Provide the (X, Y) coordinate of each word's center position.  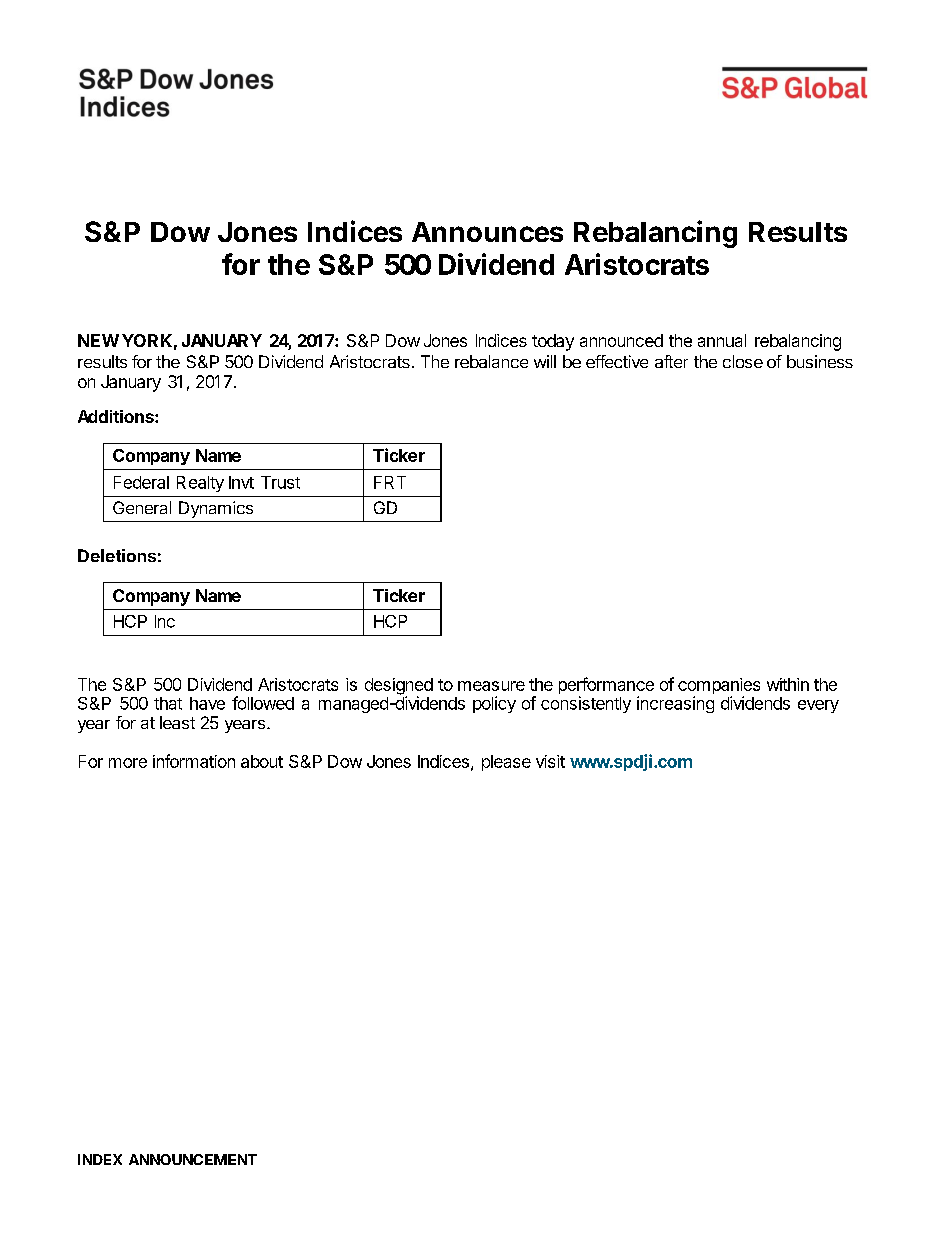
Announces (487, 232)
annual (722, 340)
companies (719, 687)
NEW (98, 340)
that (168, 703)
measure (491, 686)
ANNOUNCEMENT (193, 1159)
